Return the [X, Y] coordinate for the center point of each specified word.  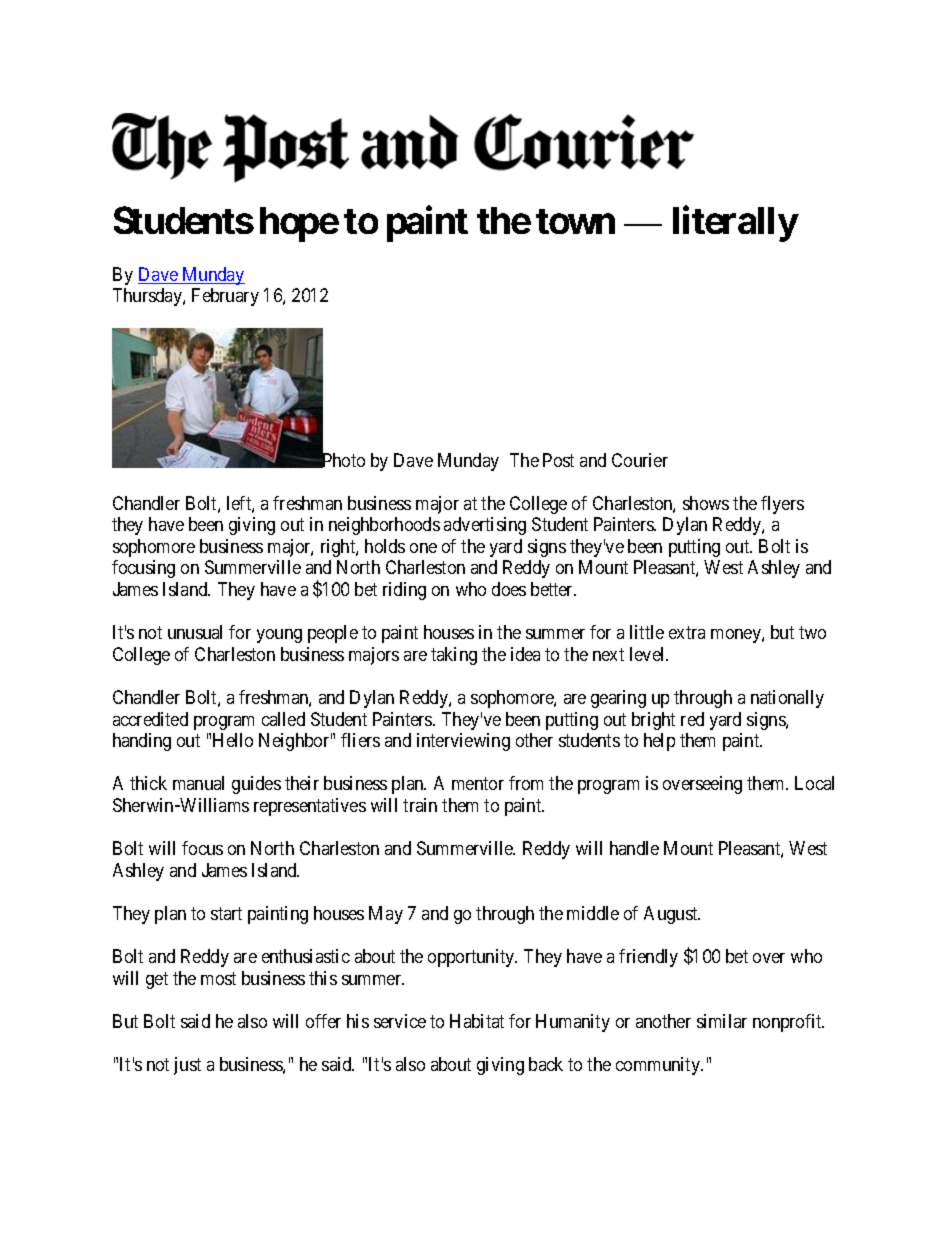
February [225, 297]
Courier [640, 460]
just [187, 1066]
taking [454, 656]
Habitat [477, 1021]
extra [687, 632]
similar [722, 1021]
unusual [195, 632]
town [575, 221]
